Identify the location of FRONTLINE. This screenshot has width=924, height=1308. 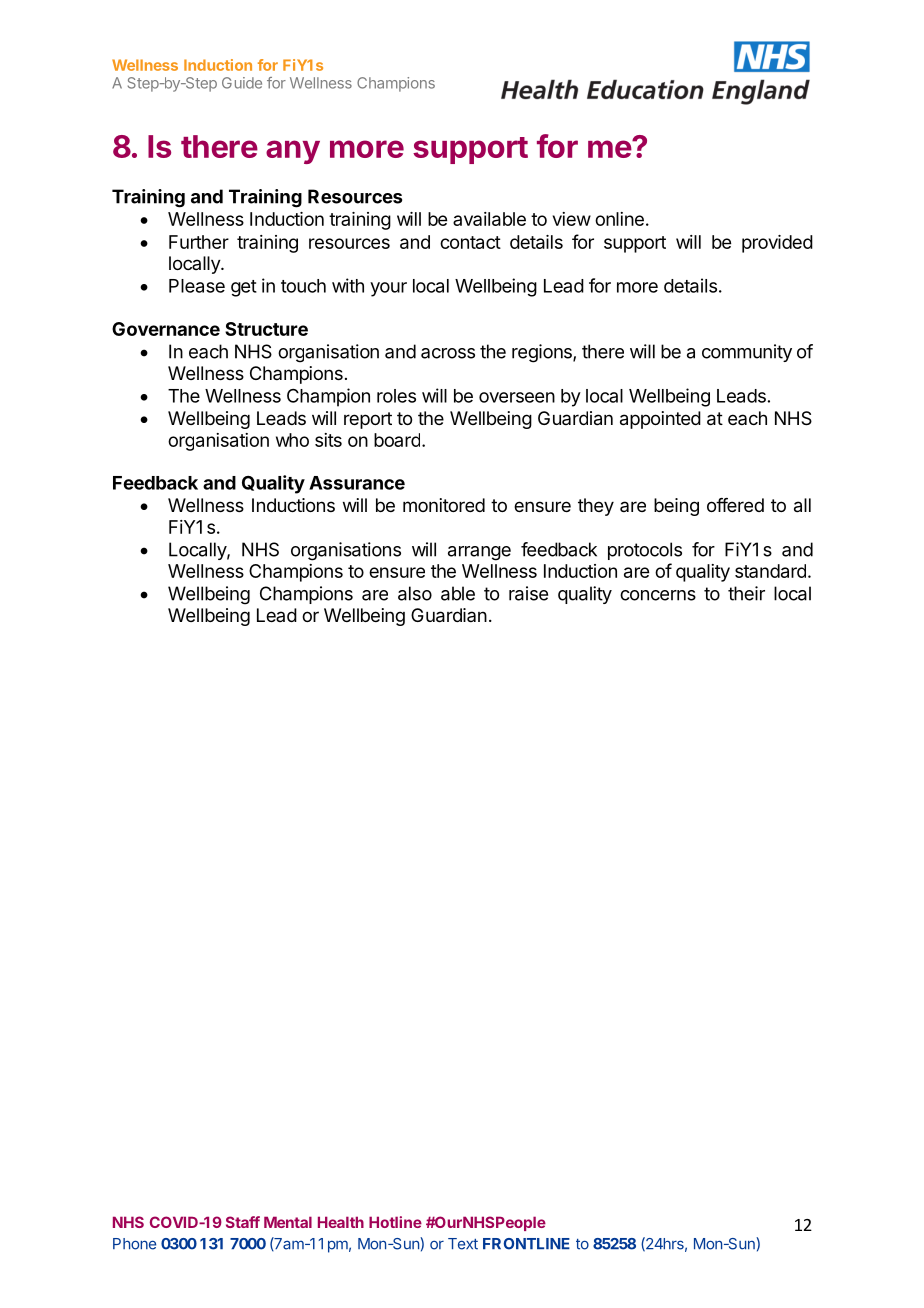
(526, 1244).
